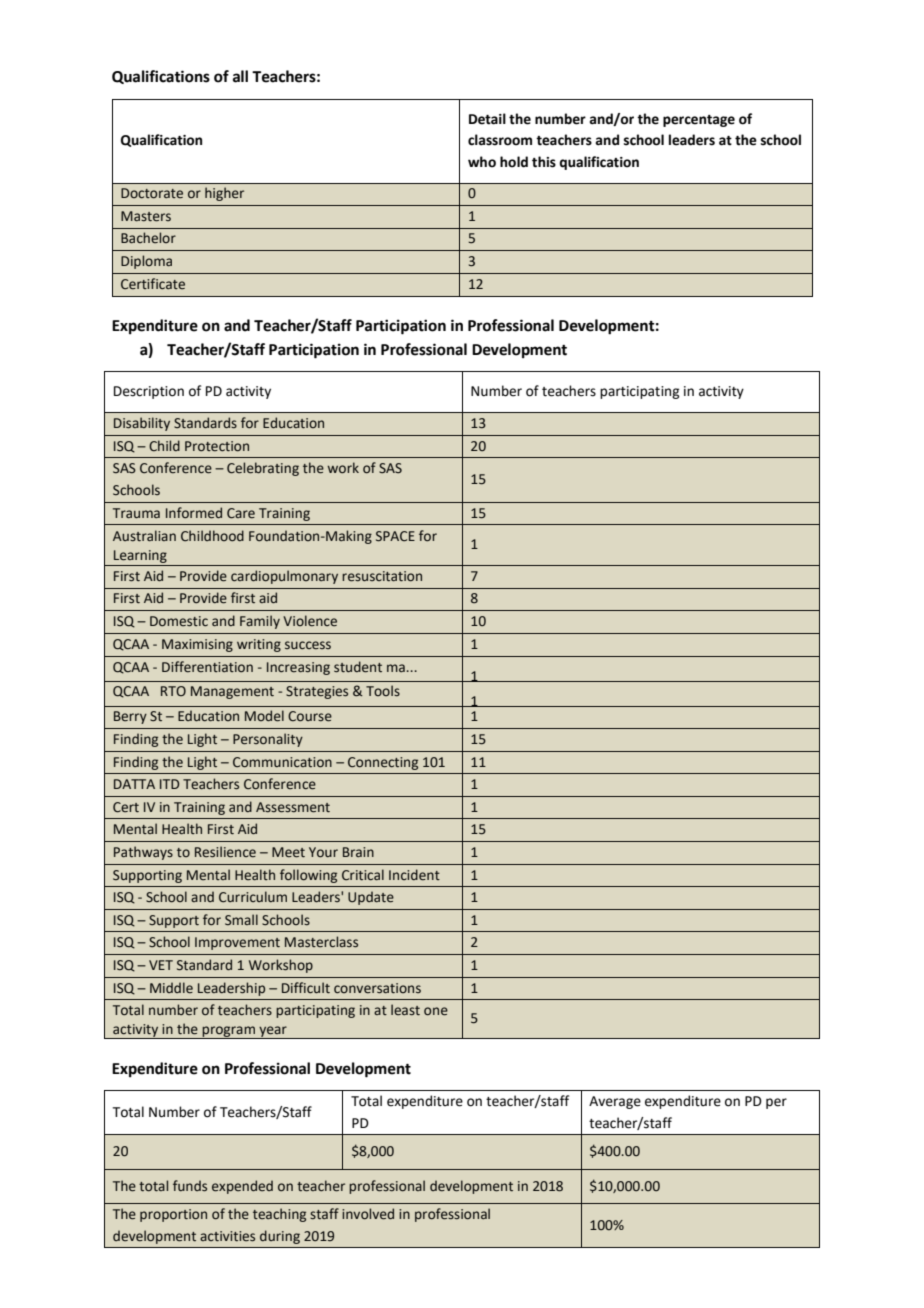 This screenshot has width=924, height=1308. What do you see at coordinates (152, 193) in the screenshot?
I see `Doctorate` at bounding box center [152, 193].
